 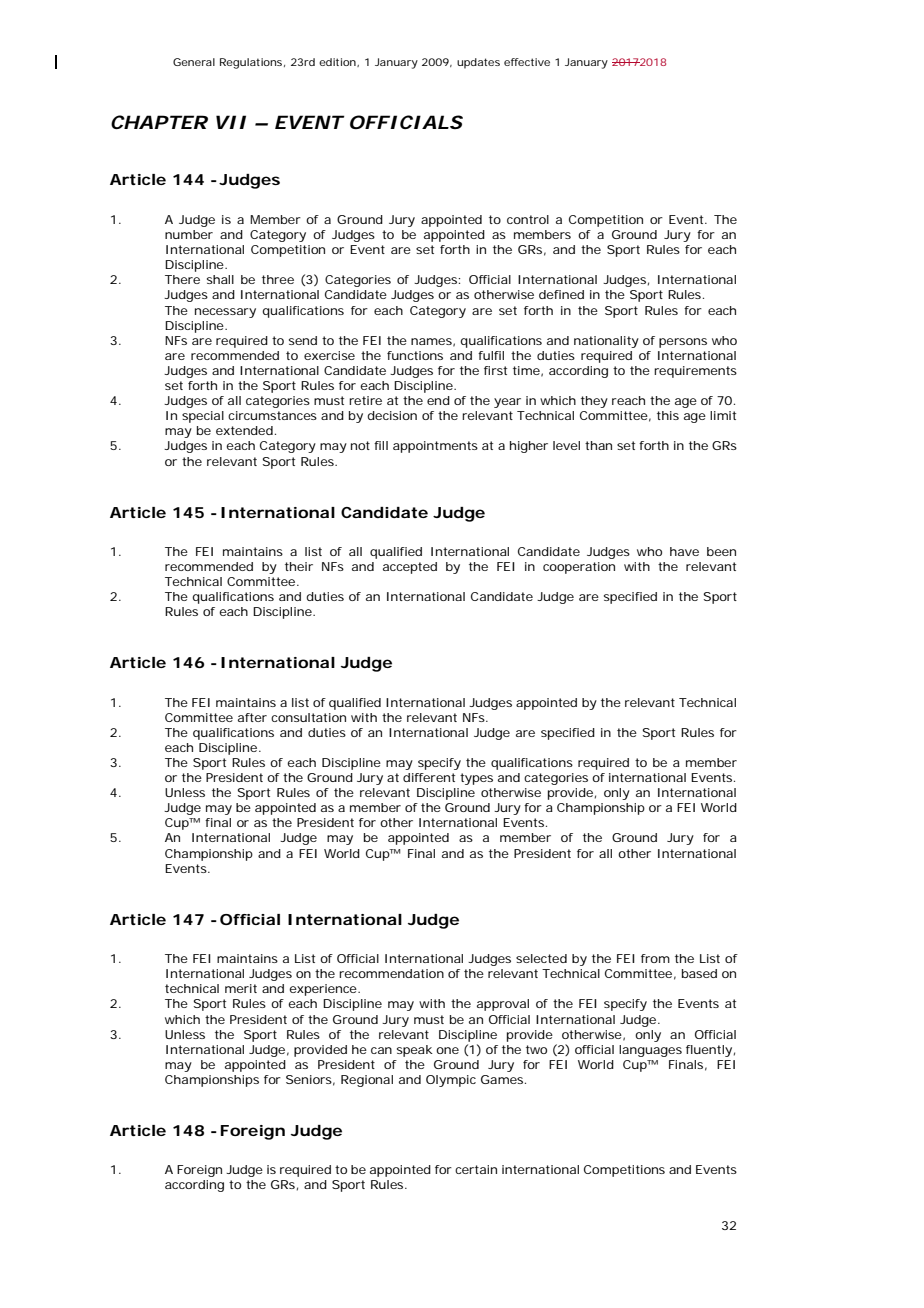 I want to click on from, so click(x=655, y=958).
